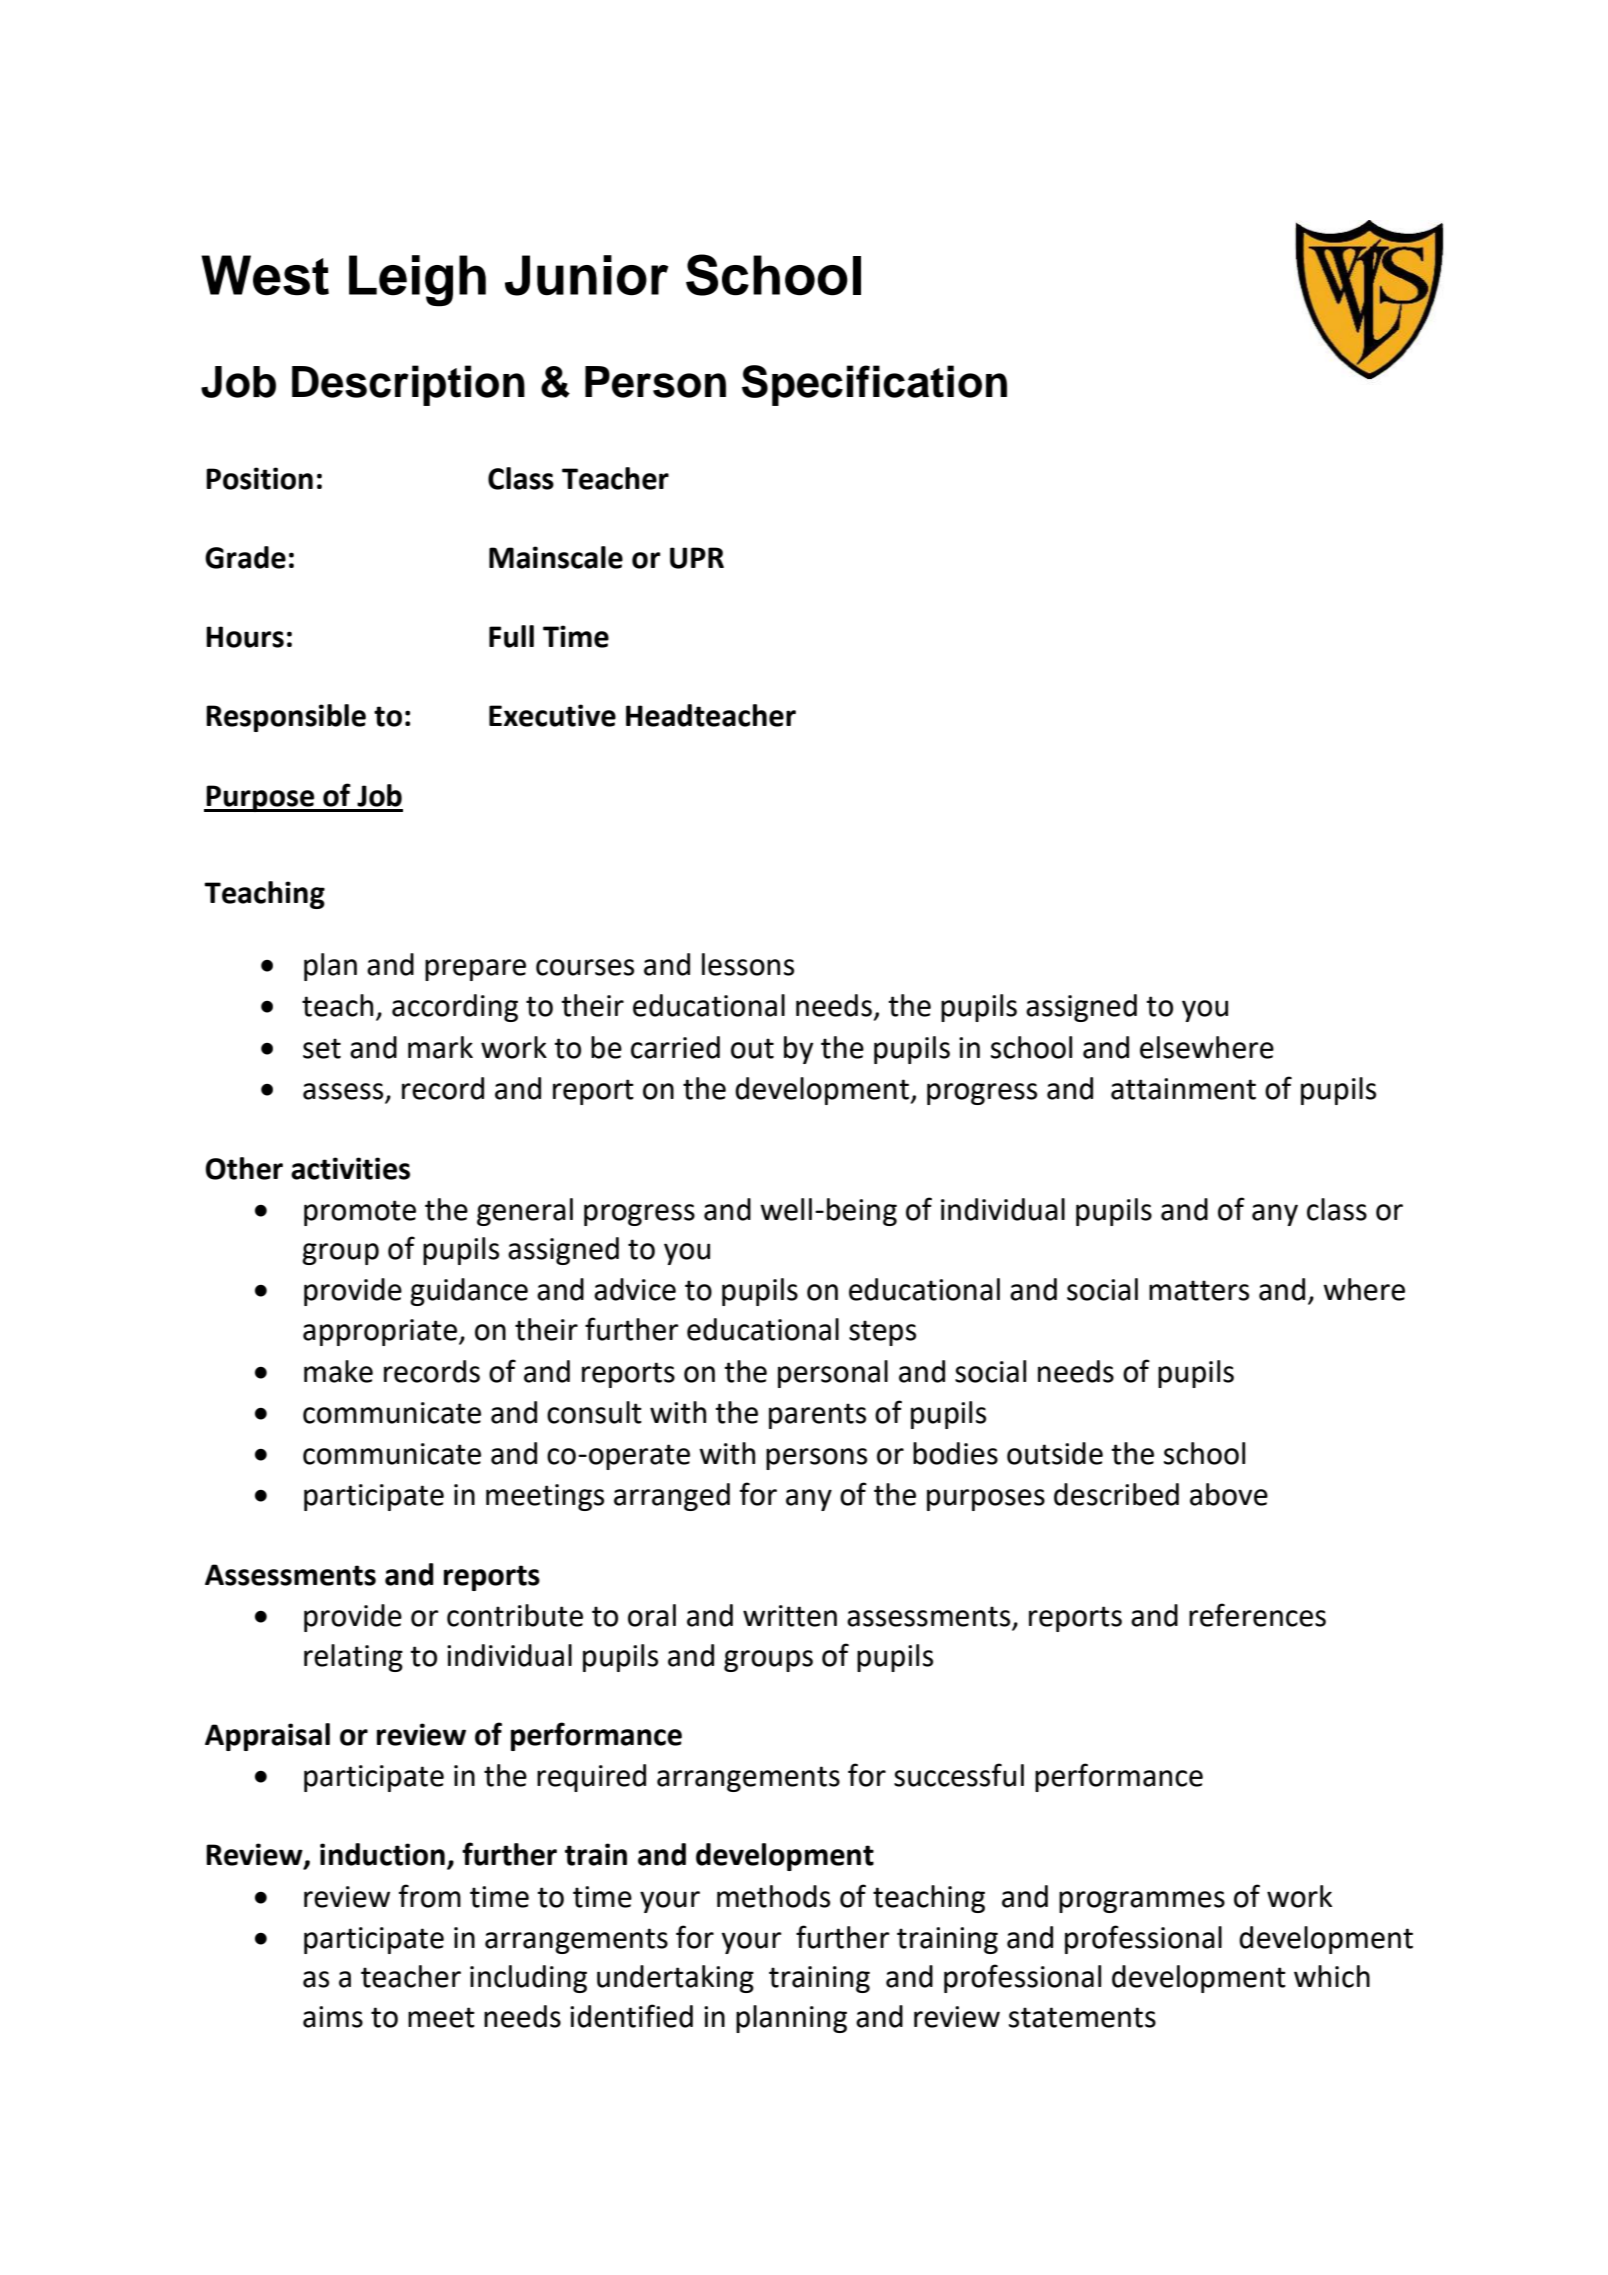 The image size is (1608, 2275). Describe the element at coordinates (1142, 1902) in the screenshot. I see `programmes` at that location.
